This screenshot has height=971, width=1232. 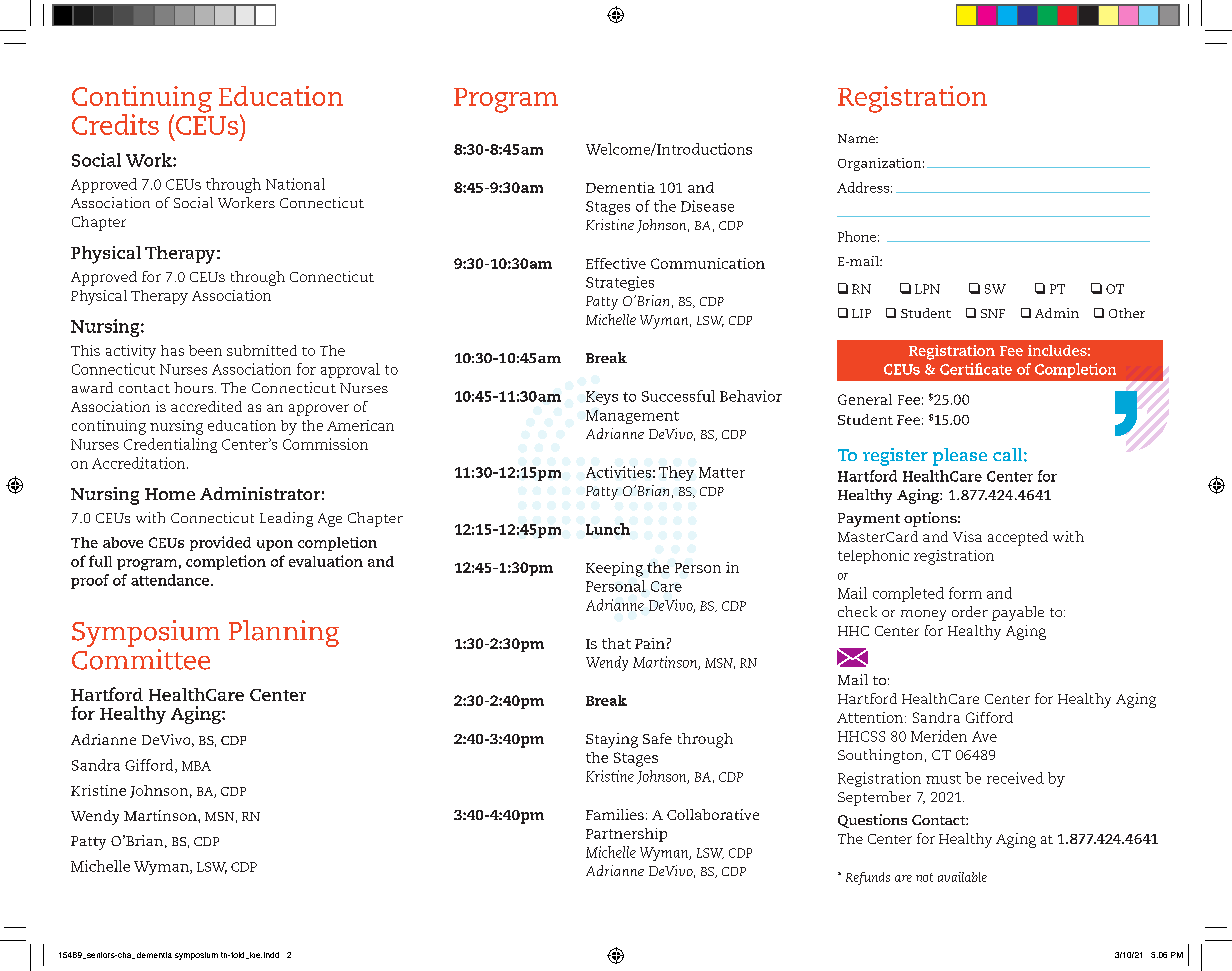 What do you see at coordinates (616, 643) in the screenshot?
I see `that` at bounding box center [616, 643].
